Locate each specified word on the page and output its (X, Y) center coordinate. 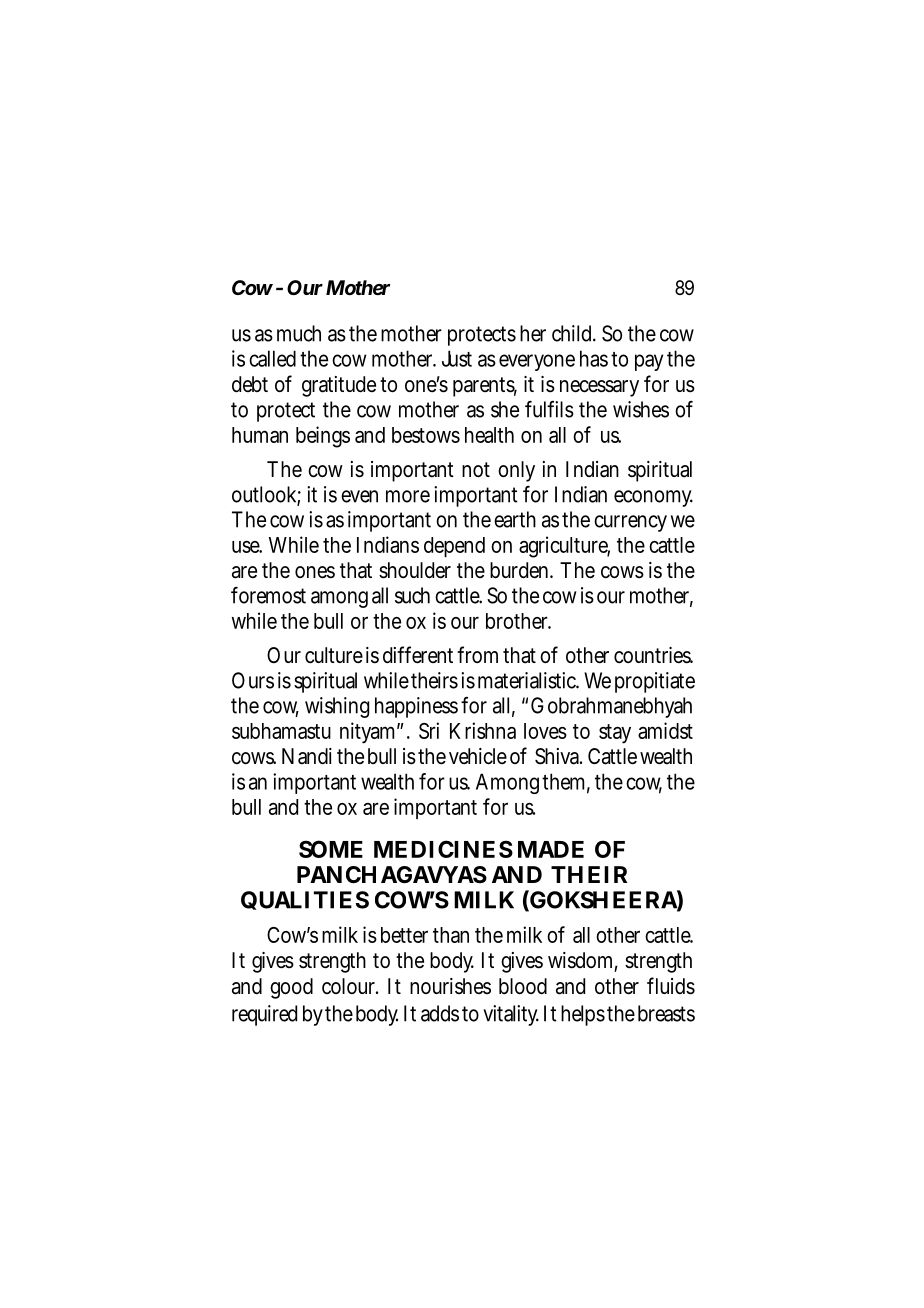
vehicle (478, 756)
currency (630, 523)
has (594, 358)
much (299, 333)
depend (454, 547)
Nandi (307, 756)
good (291, 988)
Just (457, 358)
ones (315, 572)
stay (615, 734)
